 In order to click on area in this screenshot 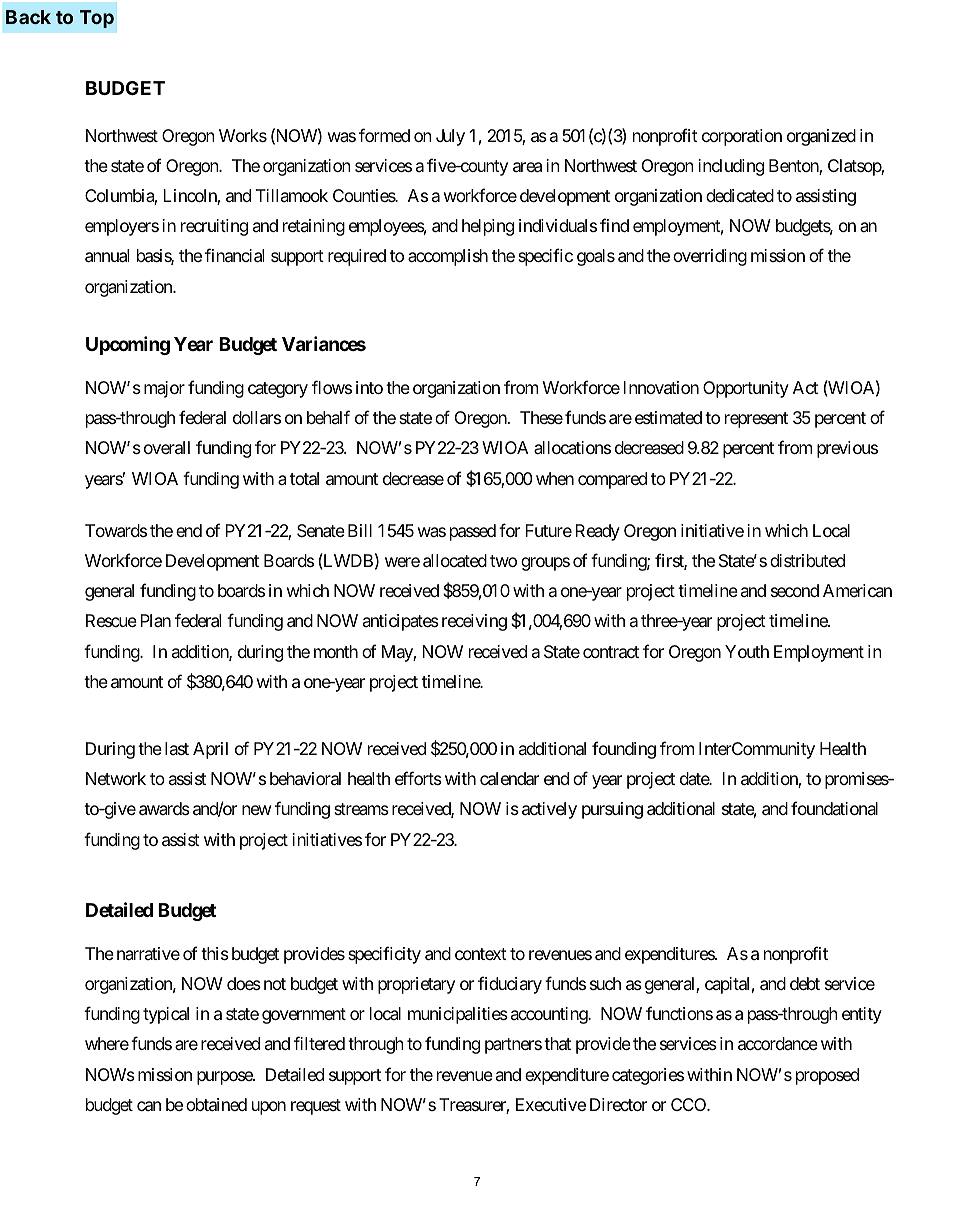, I will do `click(527, 167)`.
